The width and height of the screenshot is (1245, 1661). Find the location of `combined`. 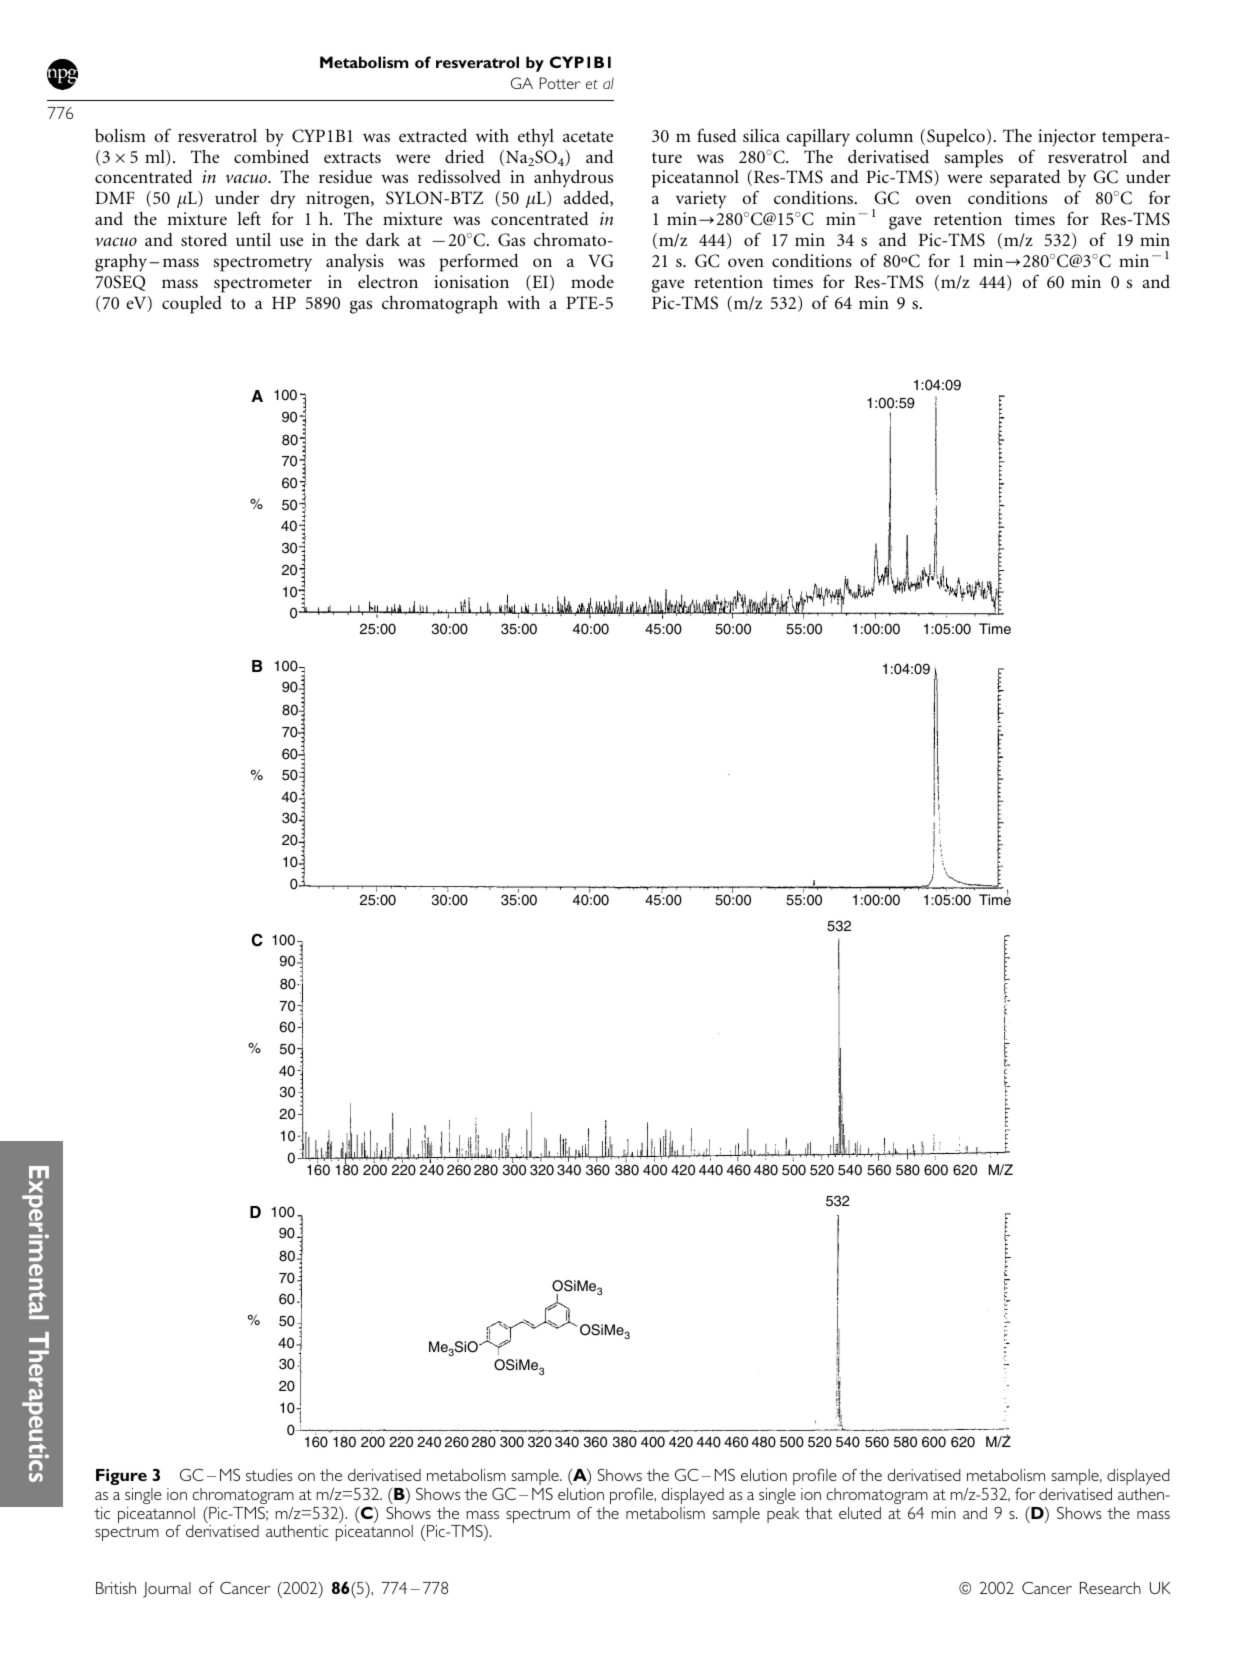

combined is located at coordinates (271, 156).
